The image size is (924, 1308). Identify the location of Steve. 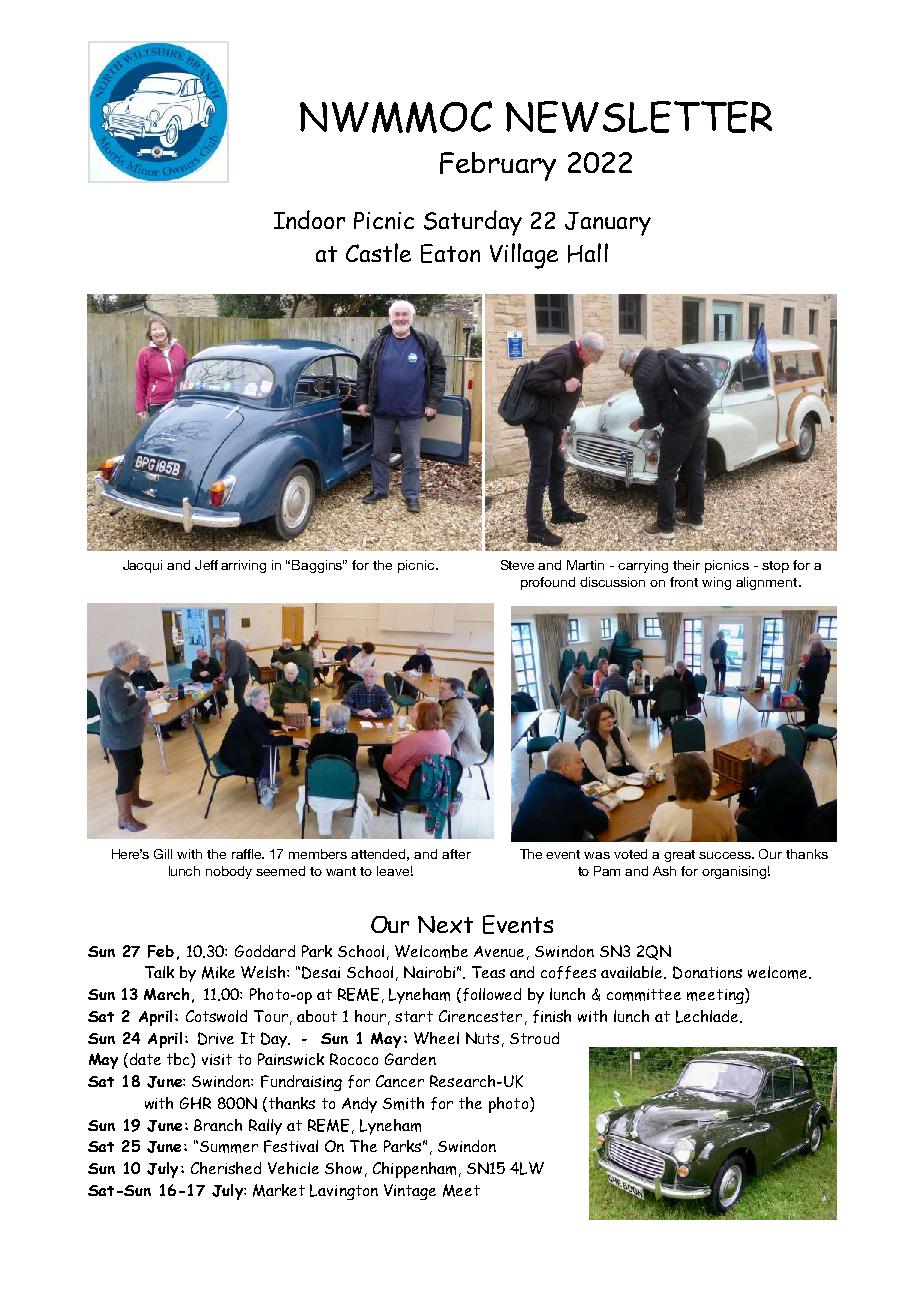
(517, 565).
